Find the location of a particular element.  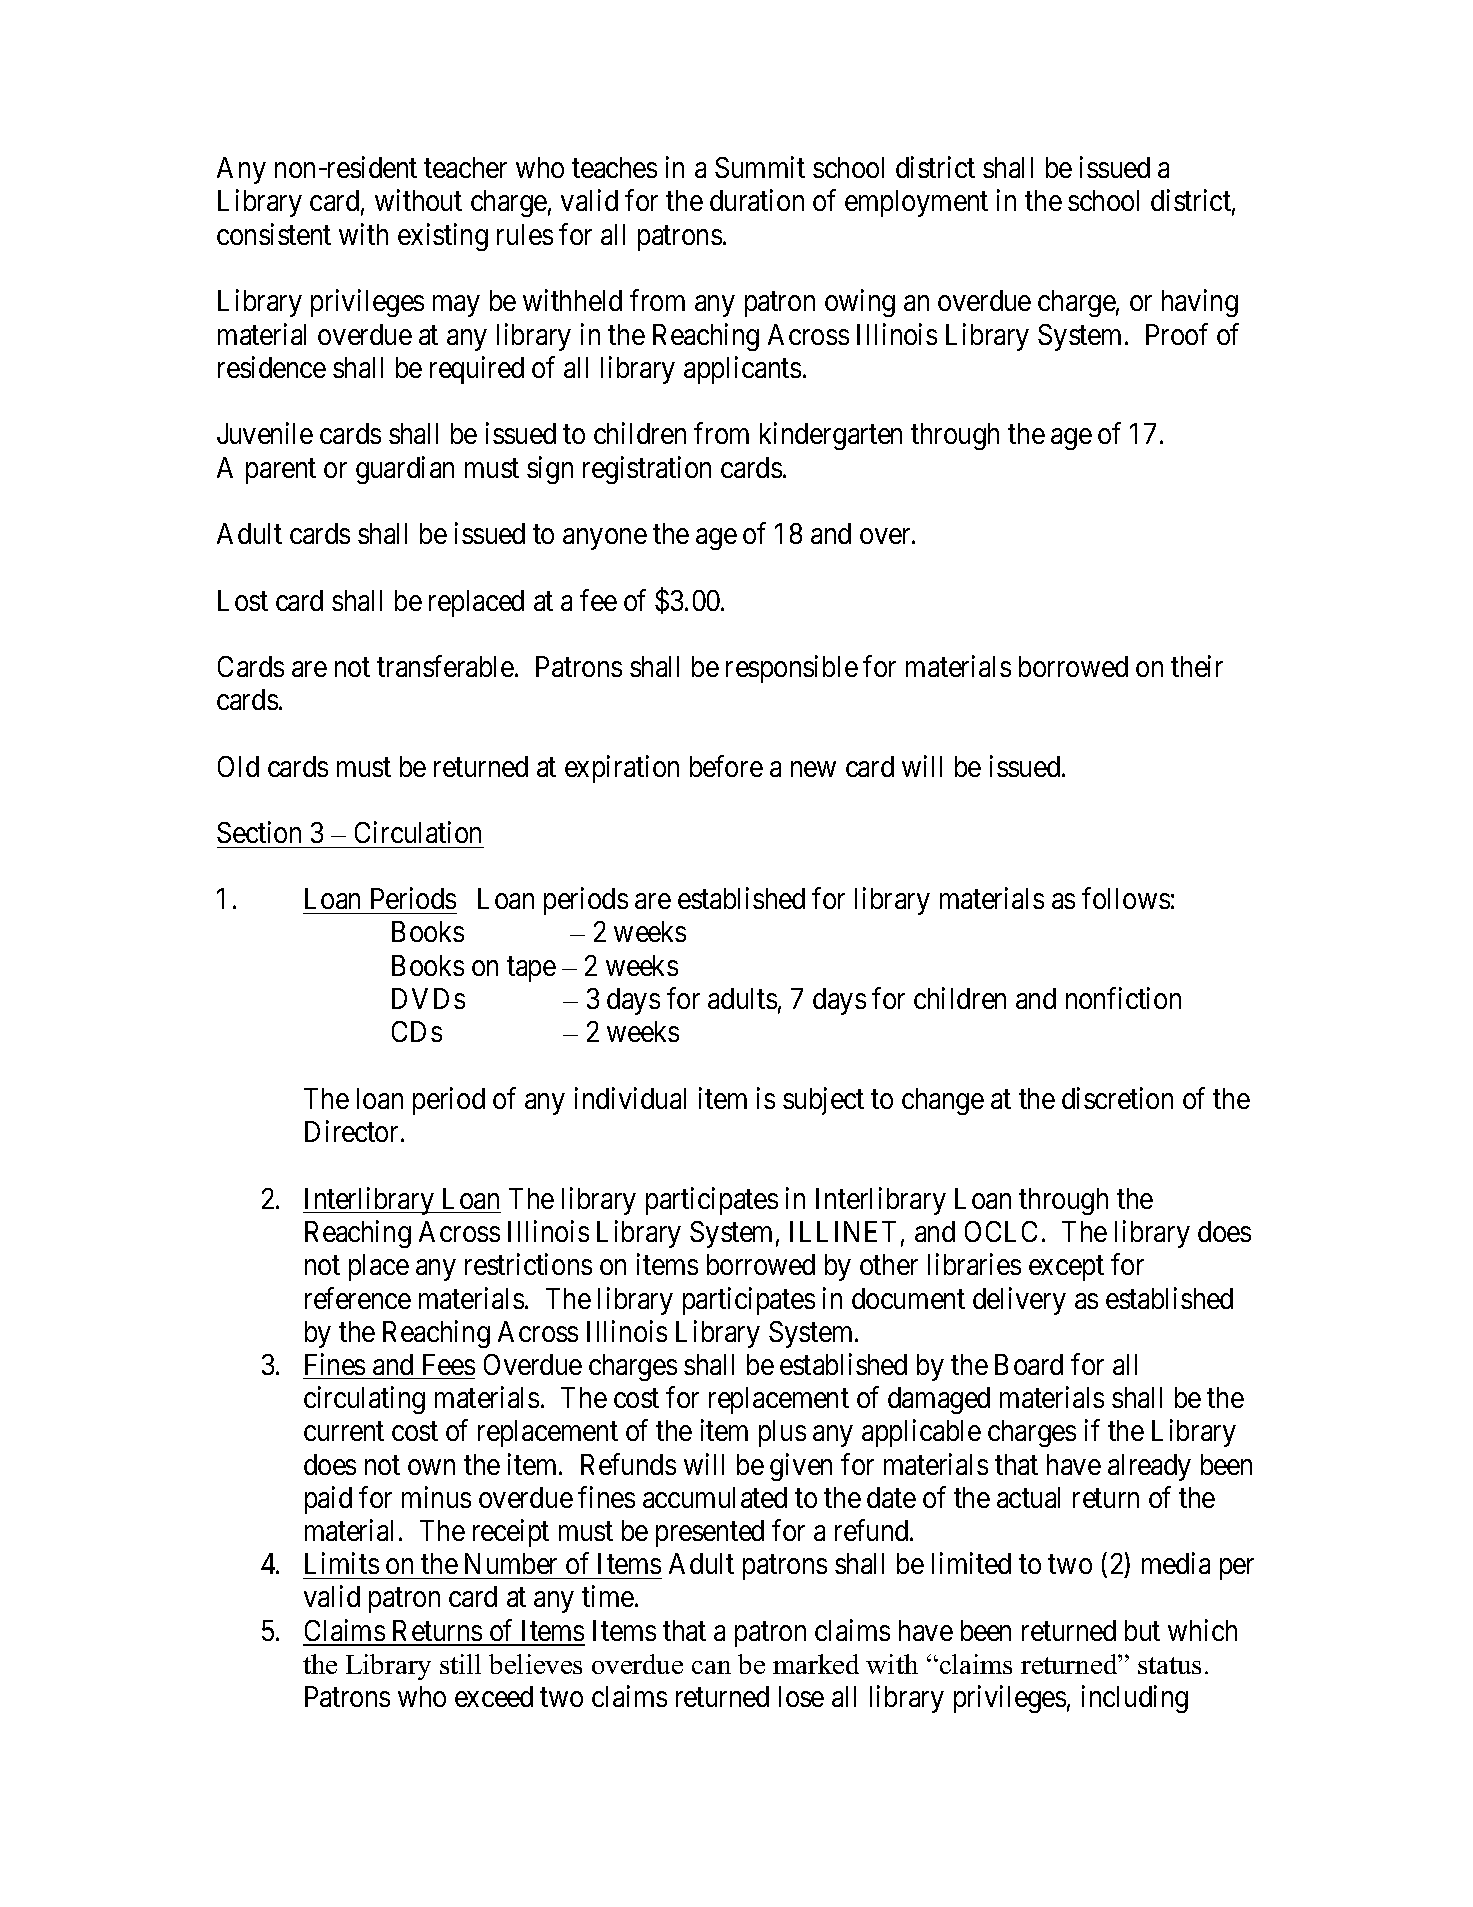

plus is located at coordinates (782, 1433).
